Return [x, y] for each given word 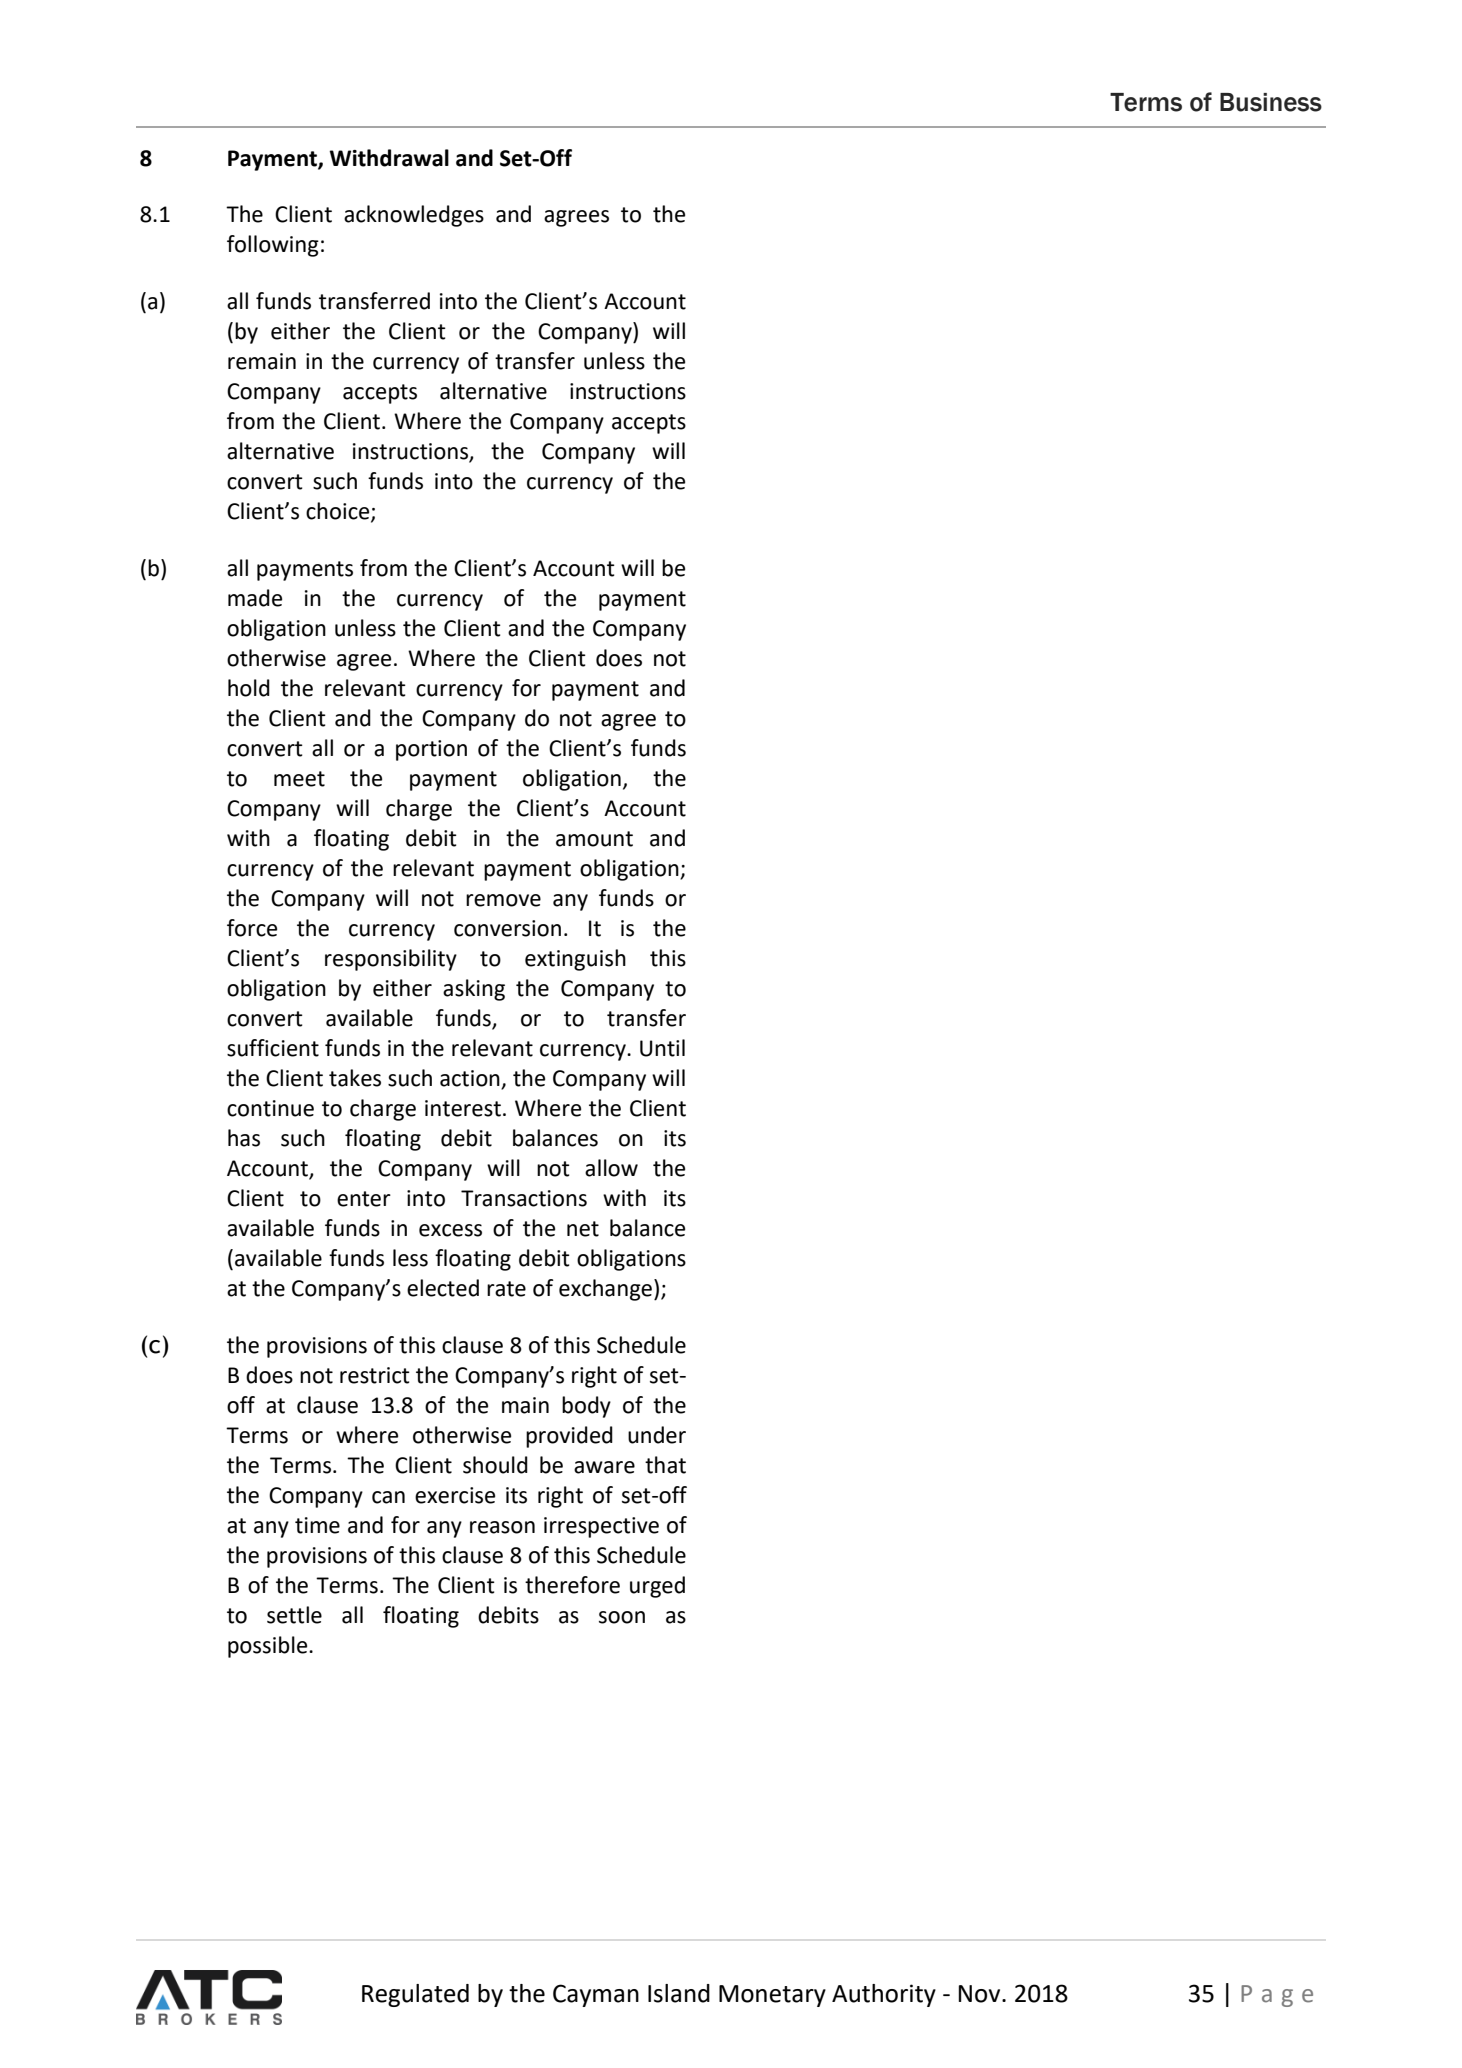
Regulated [415, 1995]
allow [611, 1168]
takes [355, 1078]
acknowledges [414, 216]
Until [662, 1048]
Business [1271, 102]
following [273, 246]
